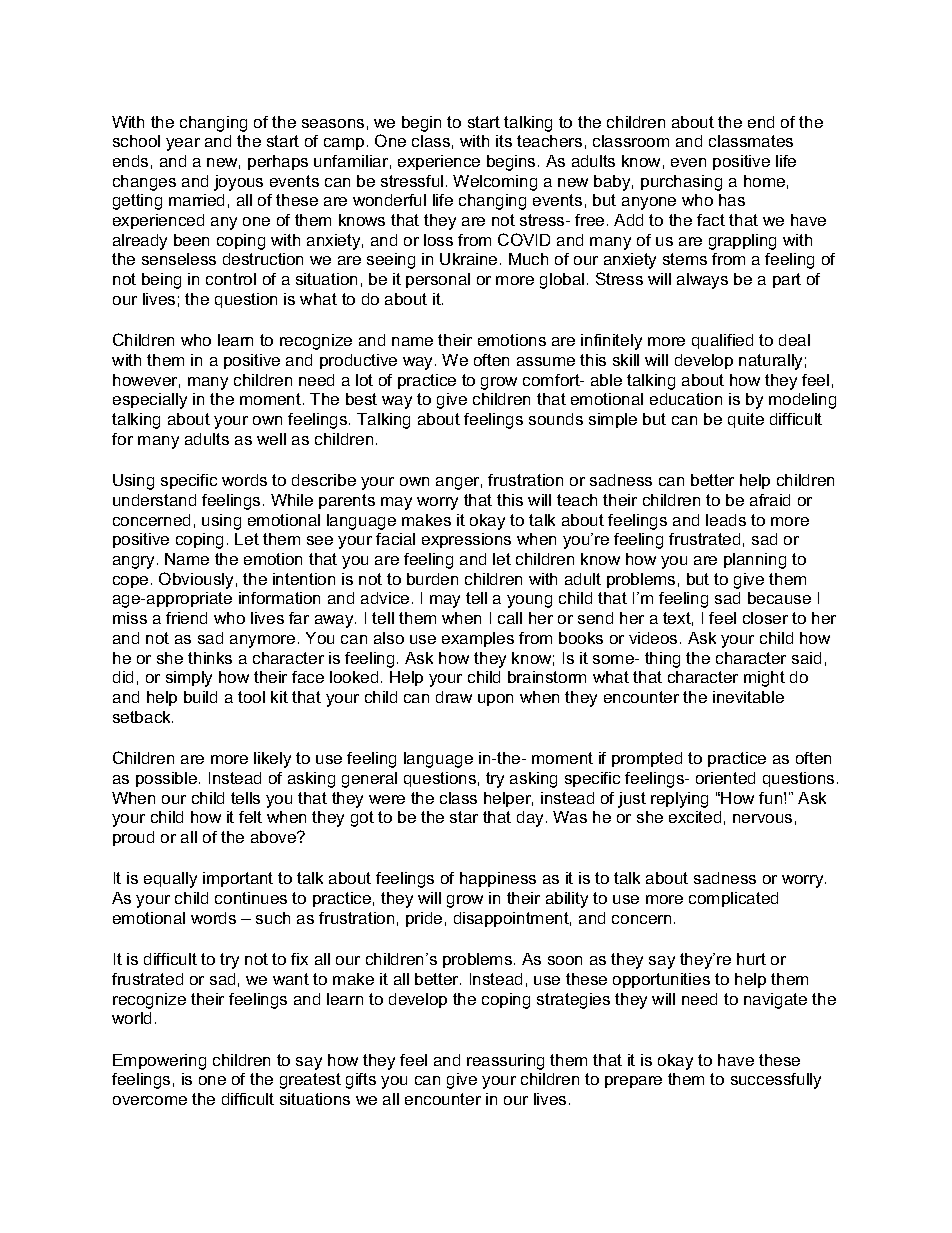  I want to click on reassuring, so click(505, 1062).
